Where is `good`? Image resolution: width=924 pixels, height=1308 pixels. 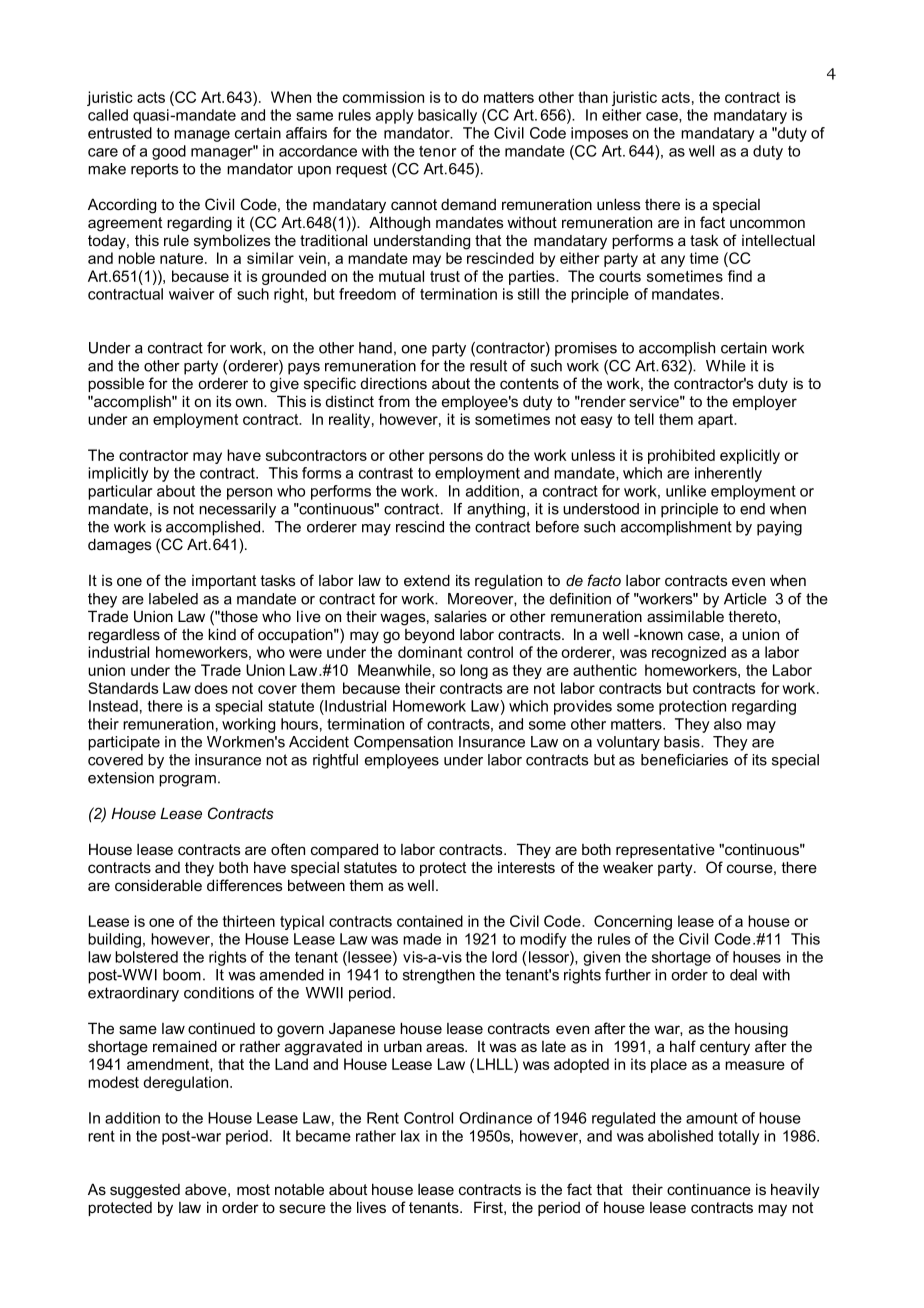 good is located at coordinates (169, 152).
